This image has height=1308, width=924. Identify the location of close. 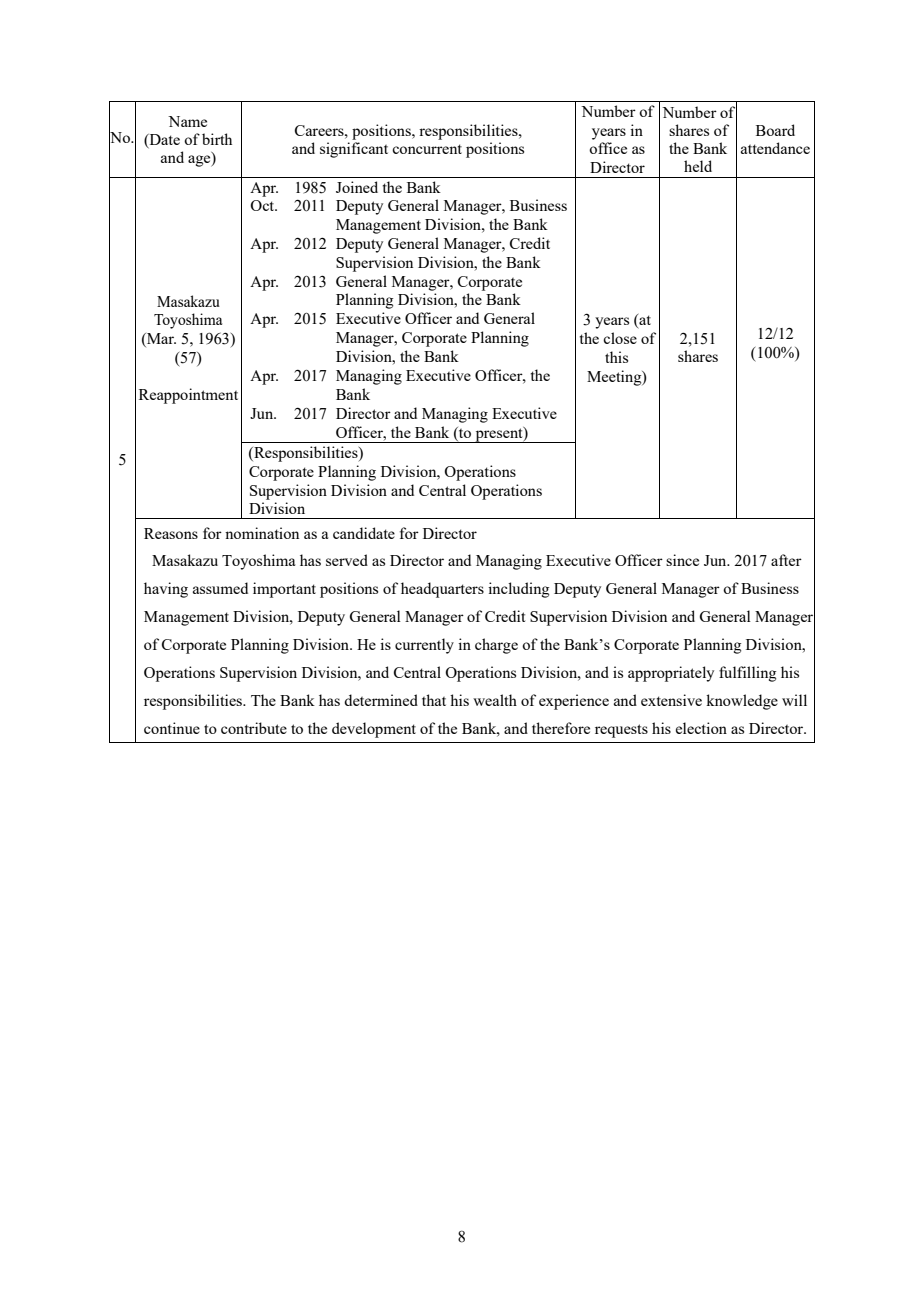
(620, 338).
